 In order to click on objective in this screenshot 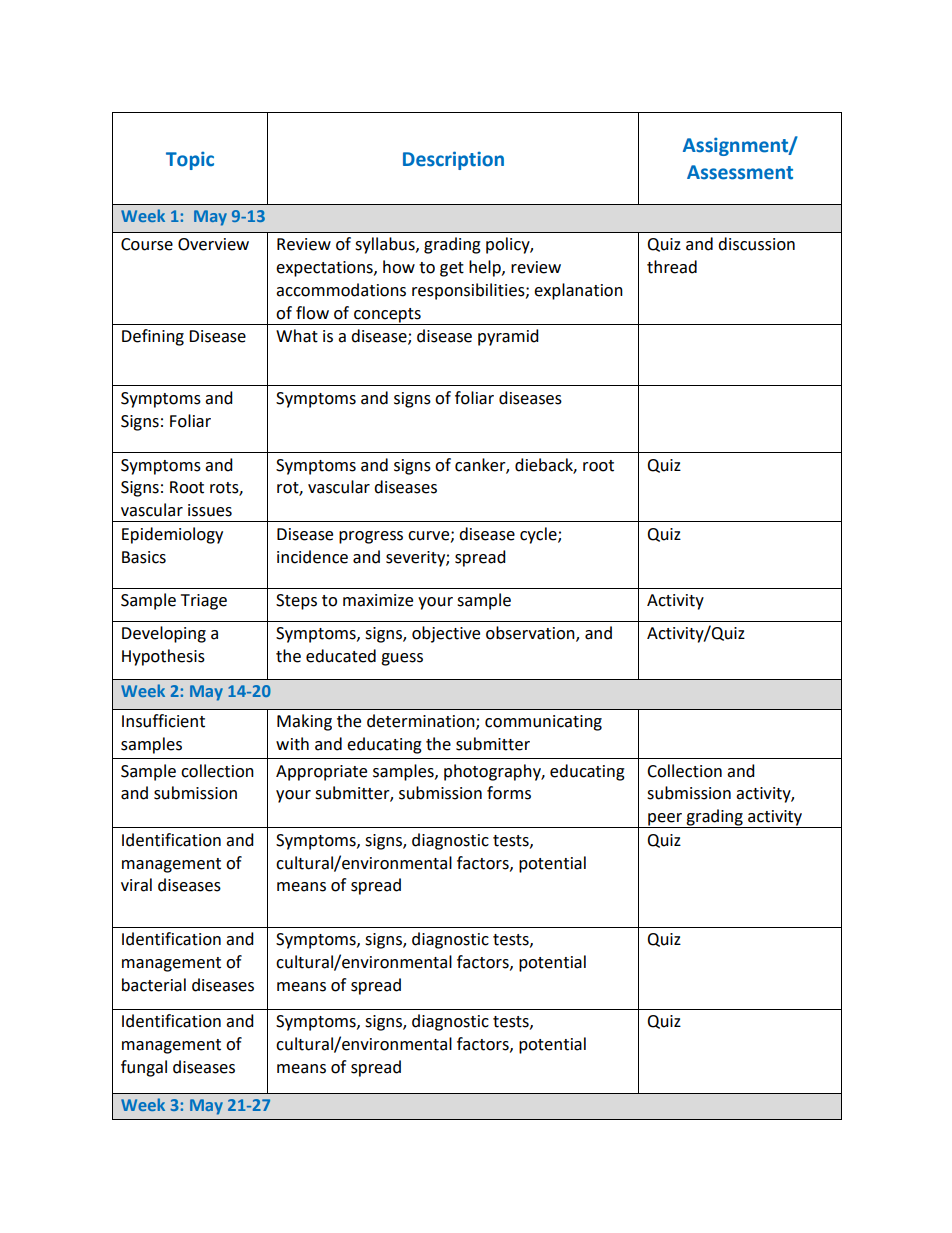, I will do `click(446, 634)`.
